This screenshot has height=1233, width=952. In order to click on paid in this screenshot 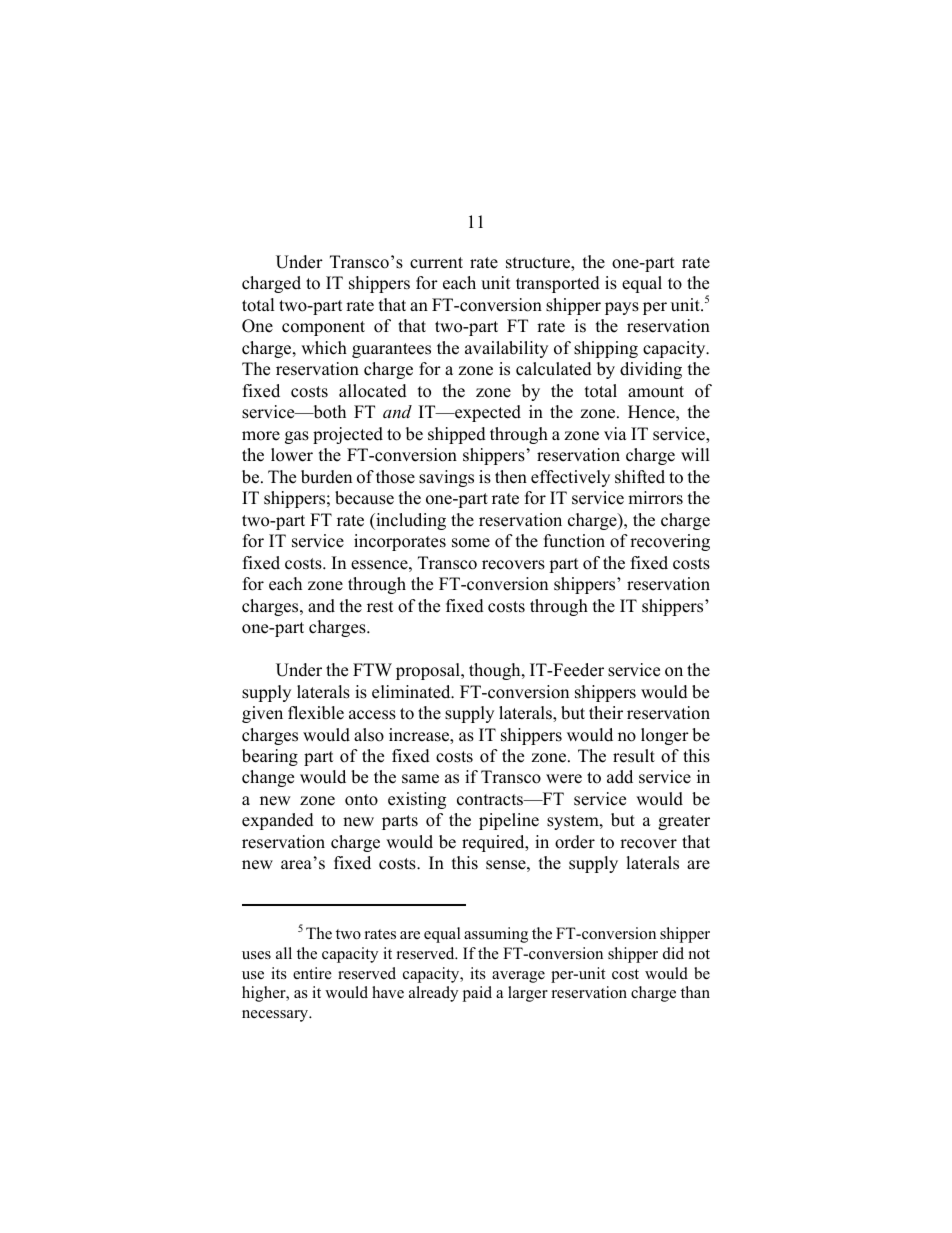, I will do `click(477, 994)`.
